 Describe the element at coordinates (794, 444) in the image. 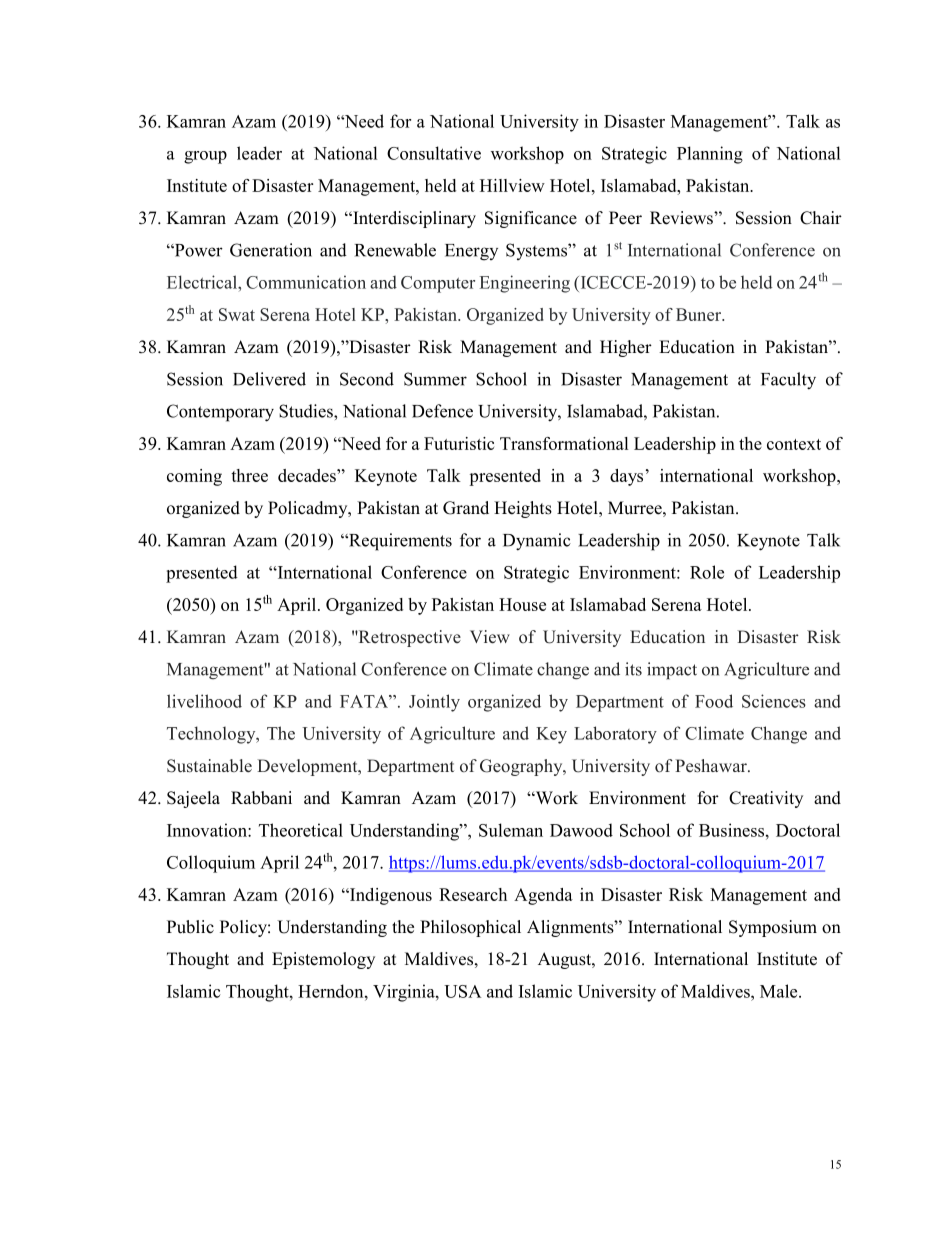

I see `context` at that location.
